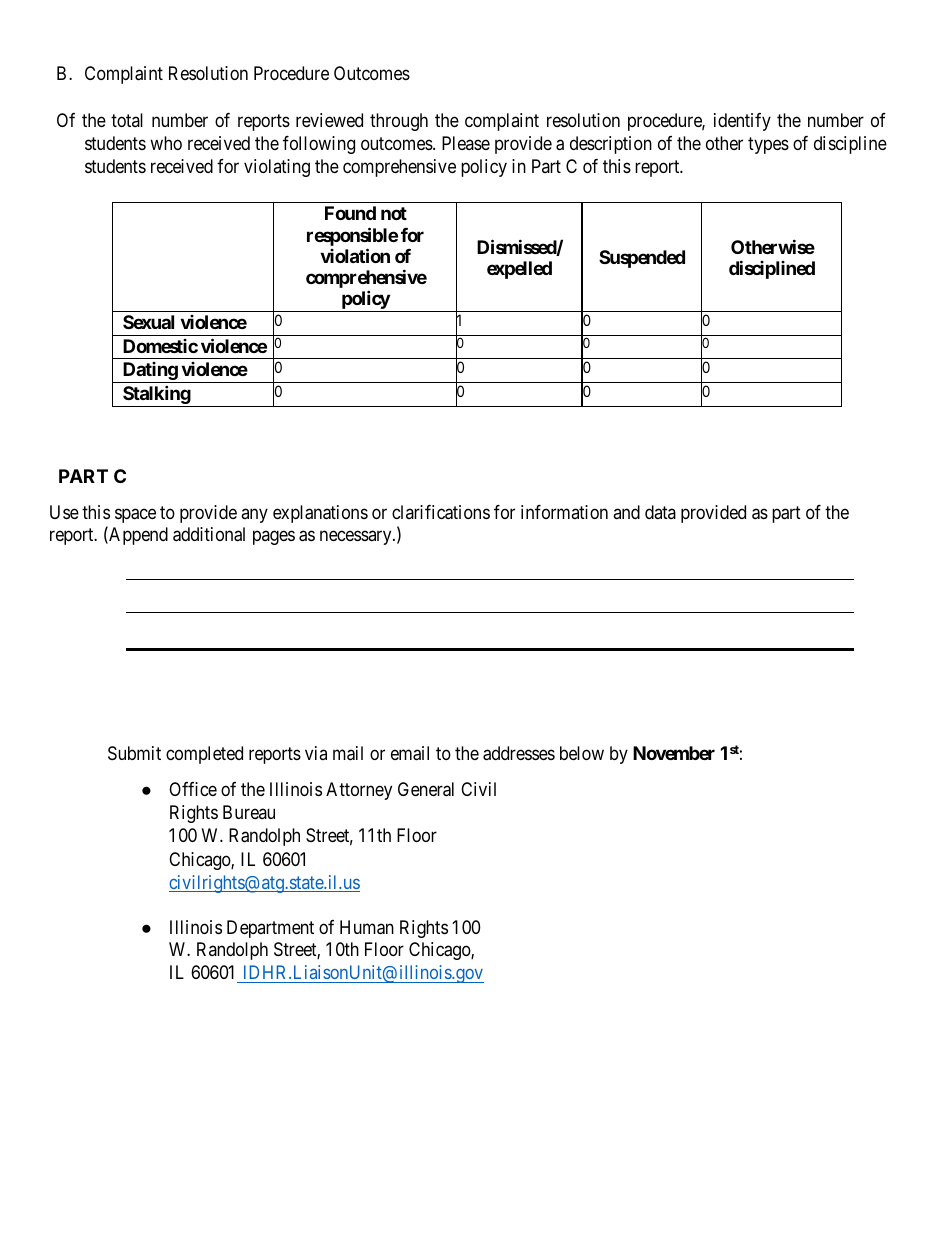 This image has height=1233, width=952. What do you see at coordinates (135, 515) in the image?
I see `space` at bounding box center [135, 515].
